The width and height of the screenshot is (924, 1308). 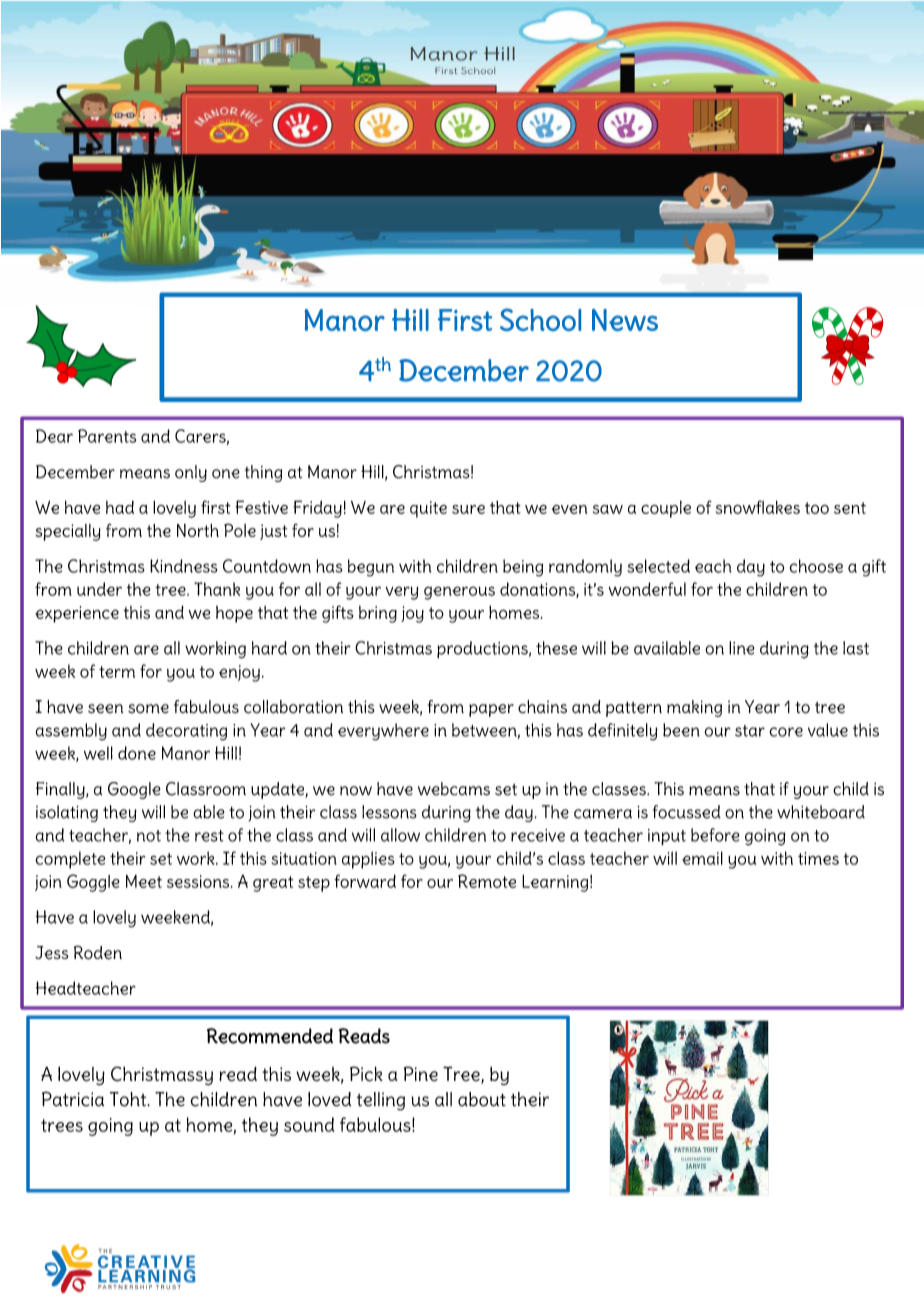 What do you see at coordinates (540, 319) in the screenshot?
I see `School` at bounding box center [540, 319].
